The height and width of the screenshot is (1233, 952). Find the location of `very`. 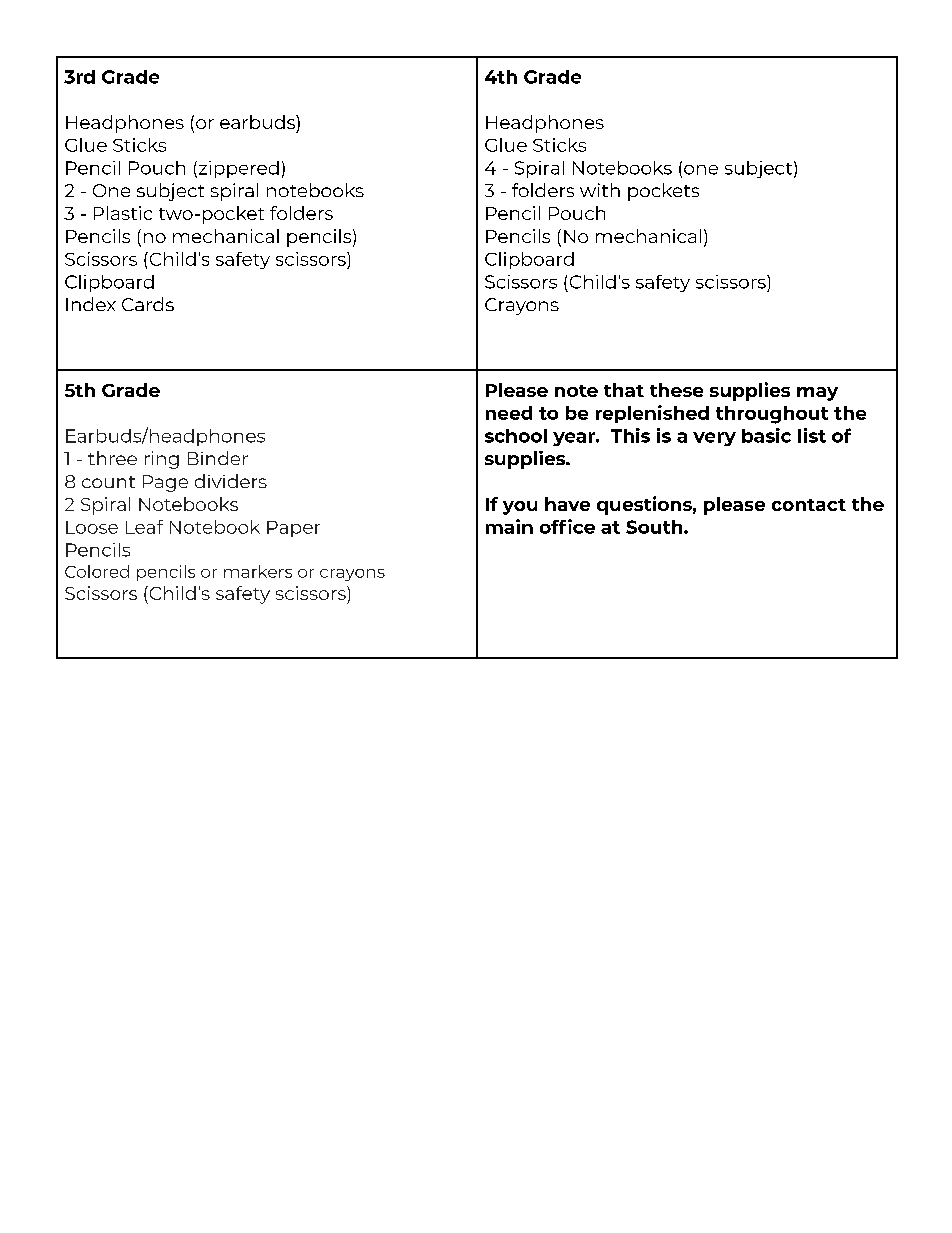

very is located at coordinates (714, 439).
